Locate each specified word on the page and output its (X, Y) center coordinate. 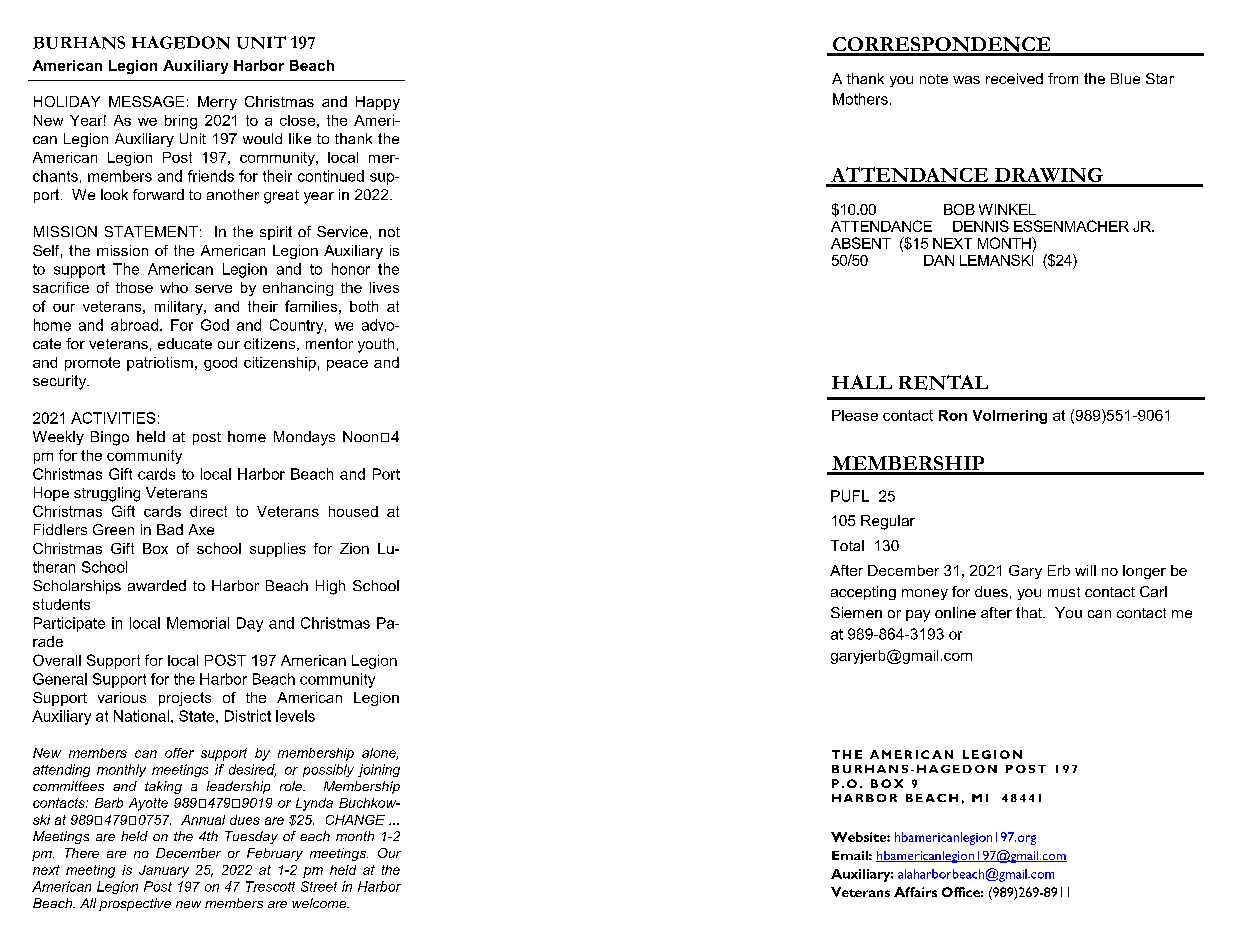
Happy (378, 103)
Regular (888, 522)
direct (208, 511)
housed (353, 511)
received (1014, 78)
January (164, 871)
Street (319, 886)
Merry (217, 103)
